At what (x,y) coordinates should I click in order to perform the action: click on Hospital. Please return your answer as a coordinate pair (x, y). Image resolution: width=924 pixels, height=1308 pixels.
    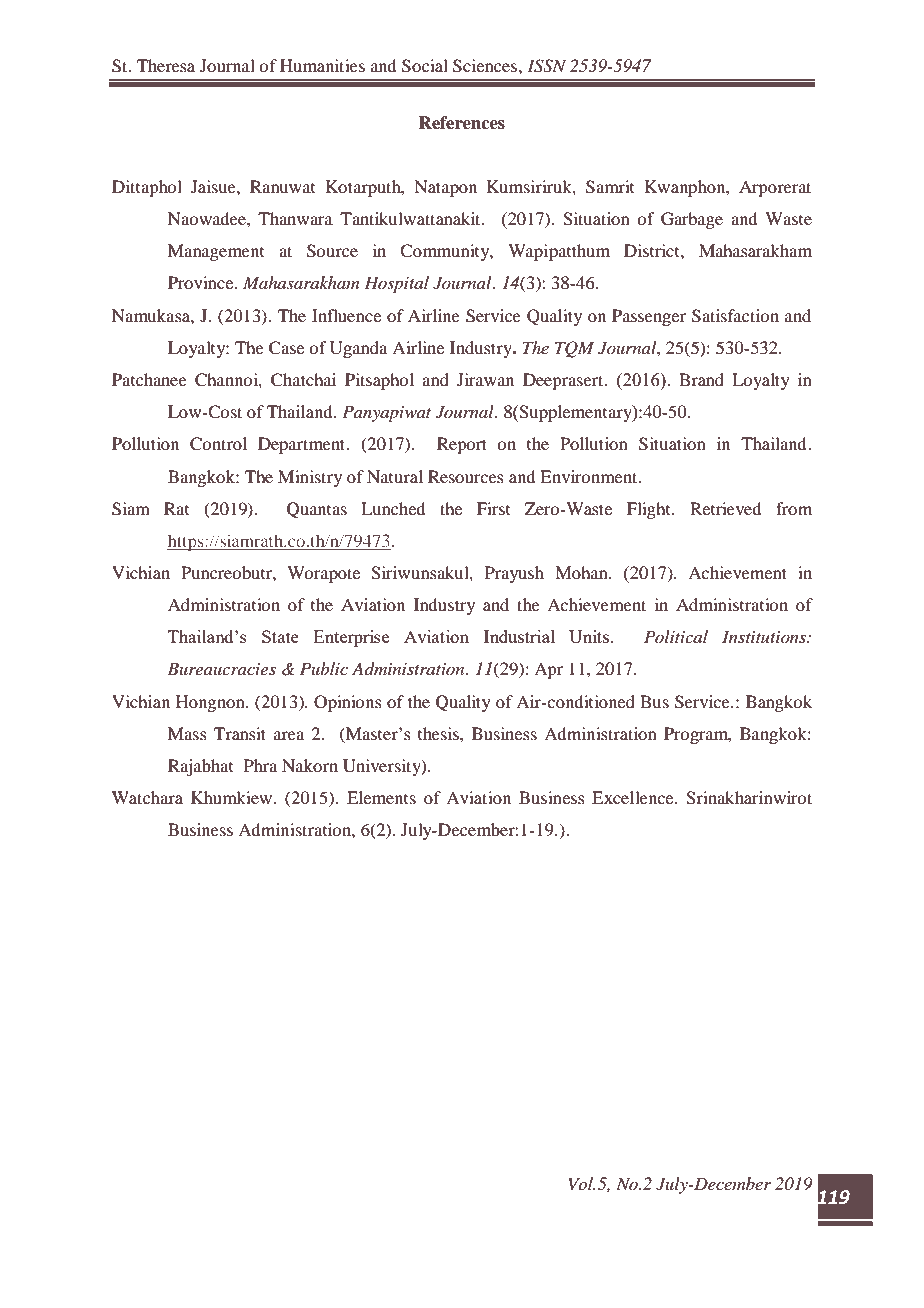
    Looking at the image, I should click on (396, 284).
